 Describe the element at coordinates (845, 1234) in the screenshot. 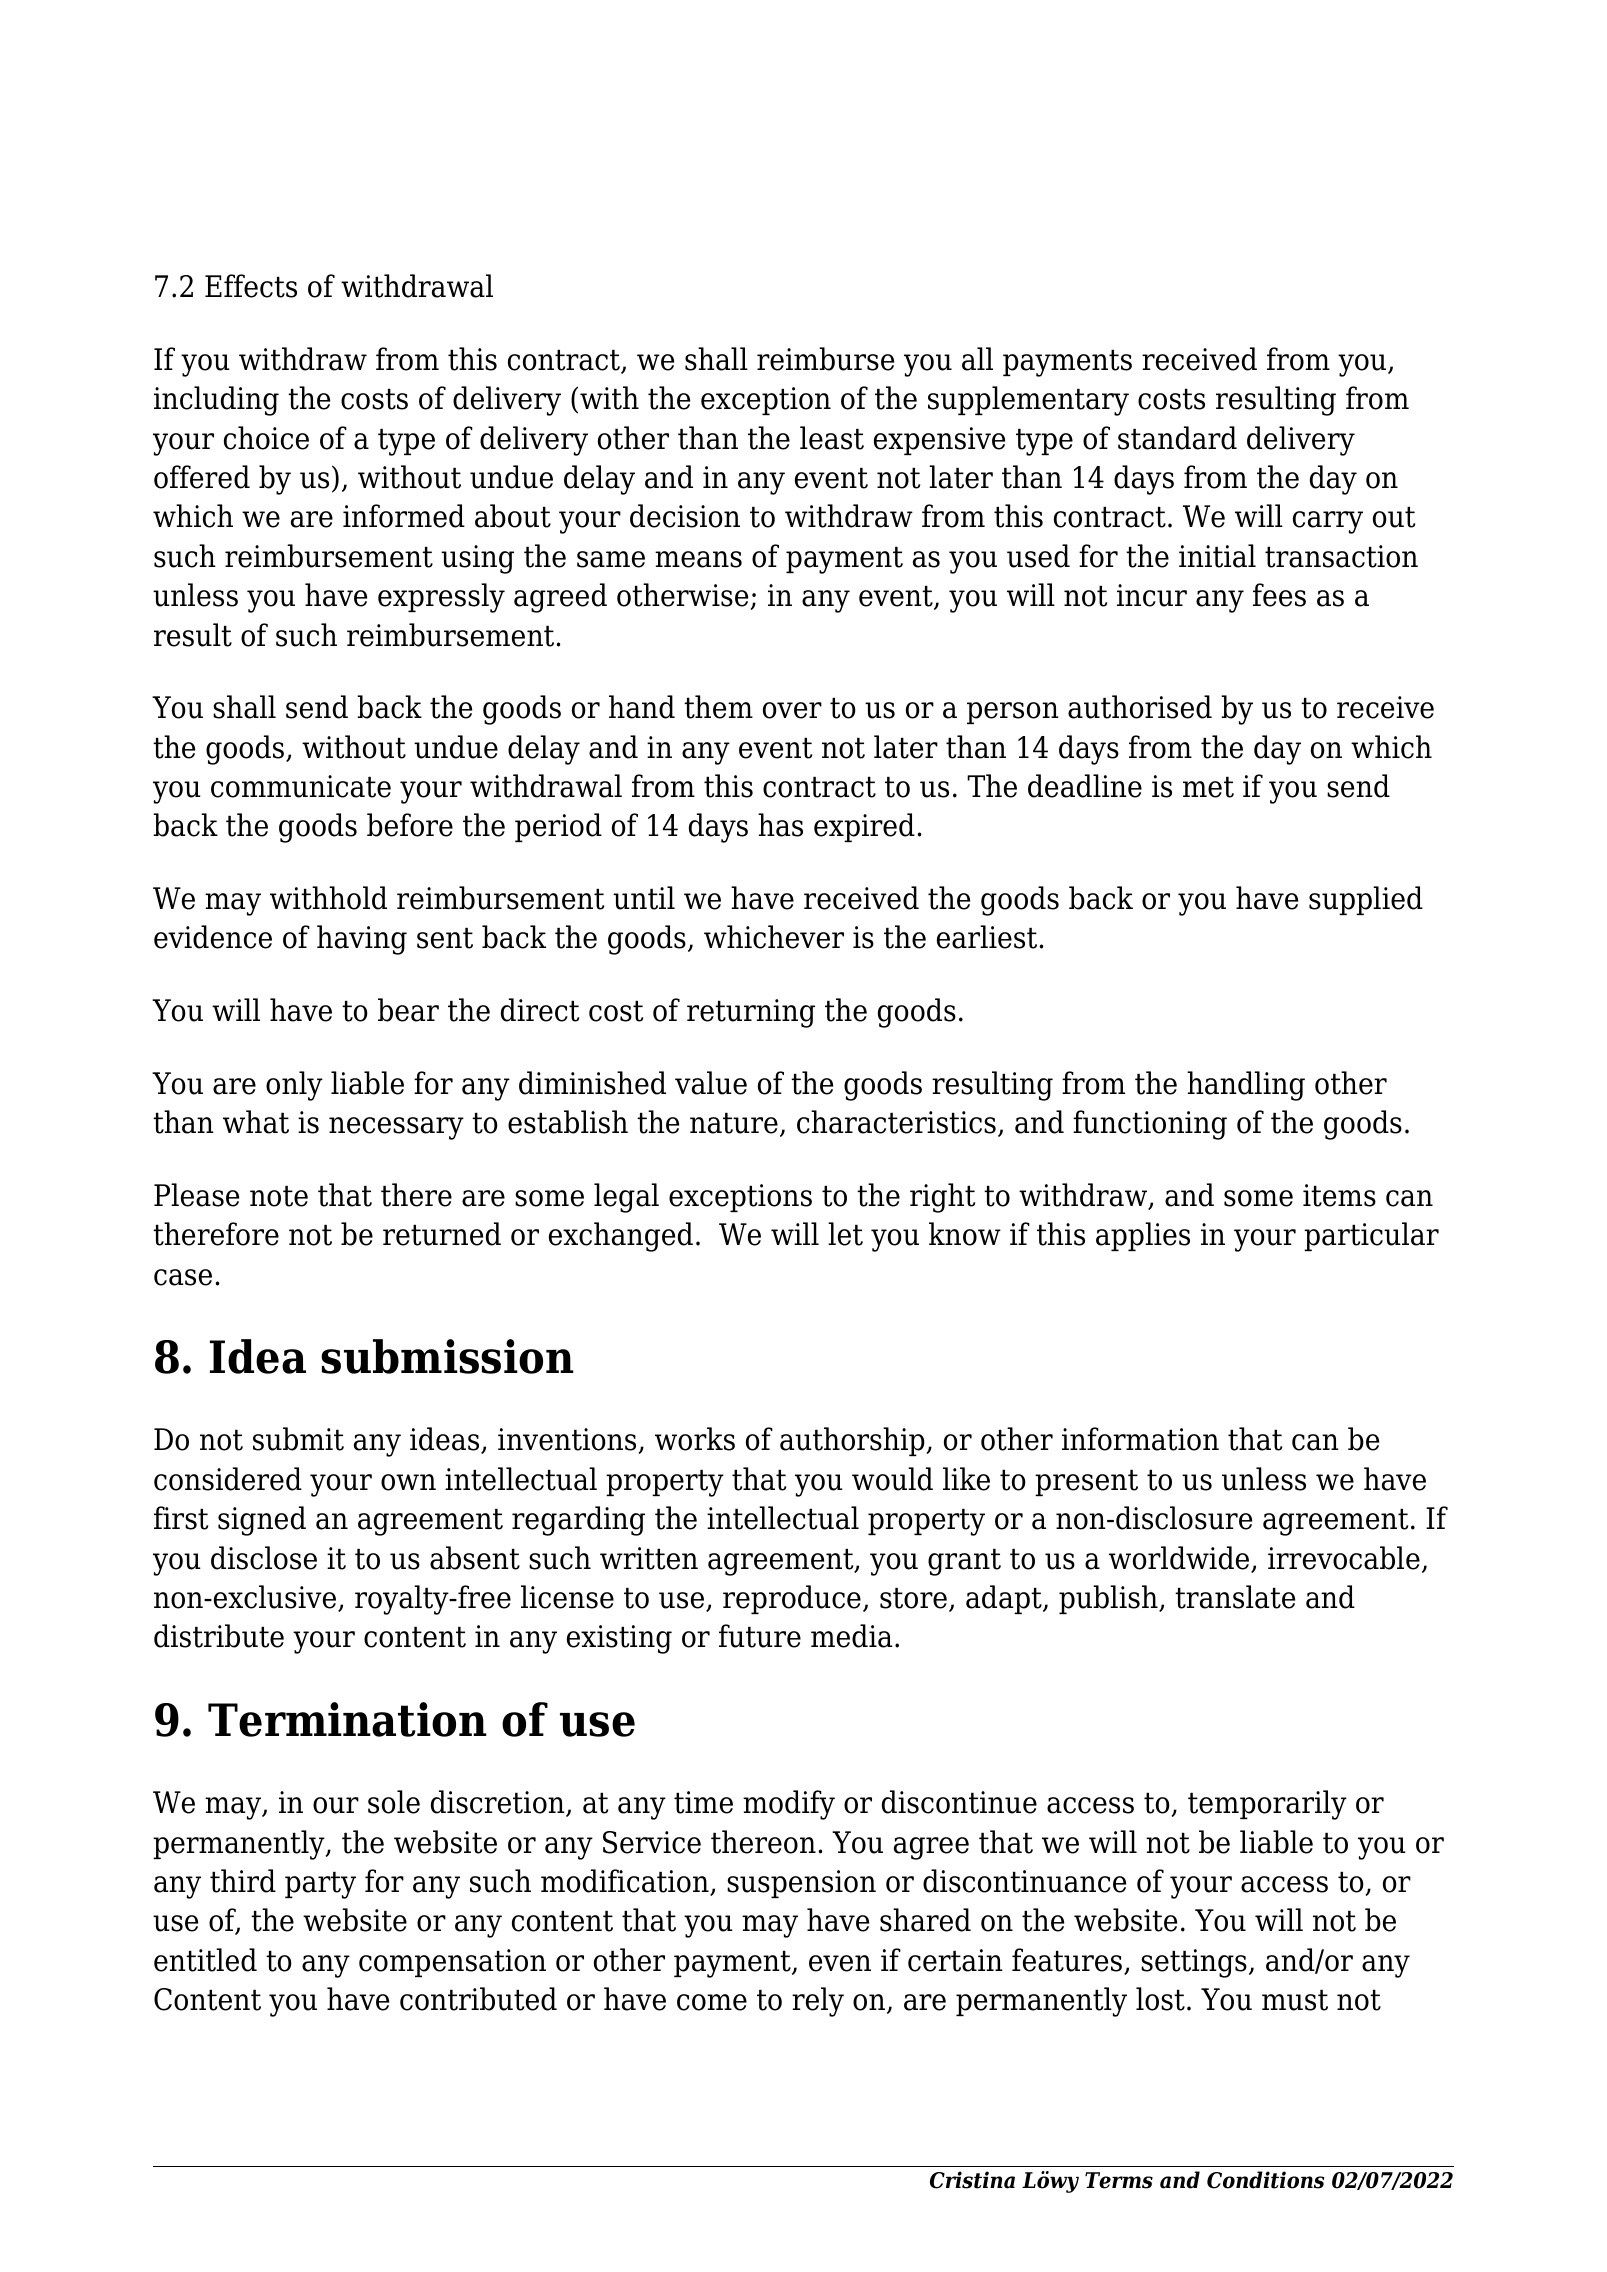

I see `let` at that location.
